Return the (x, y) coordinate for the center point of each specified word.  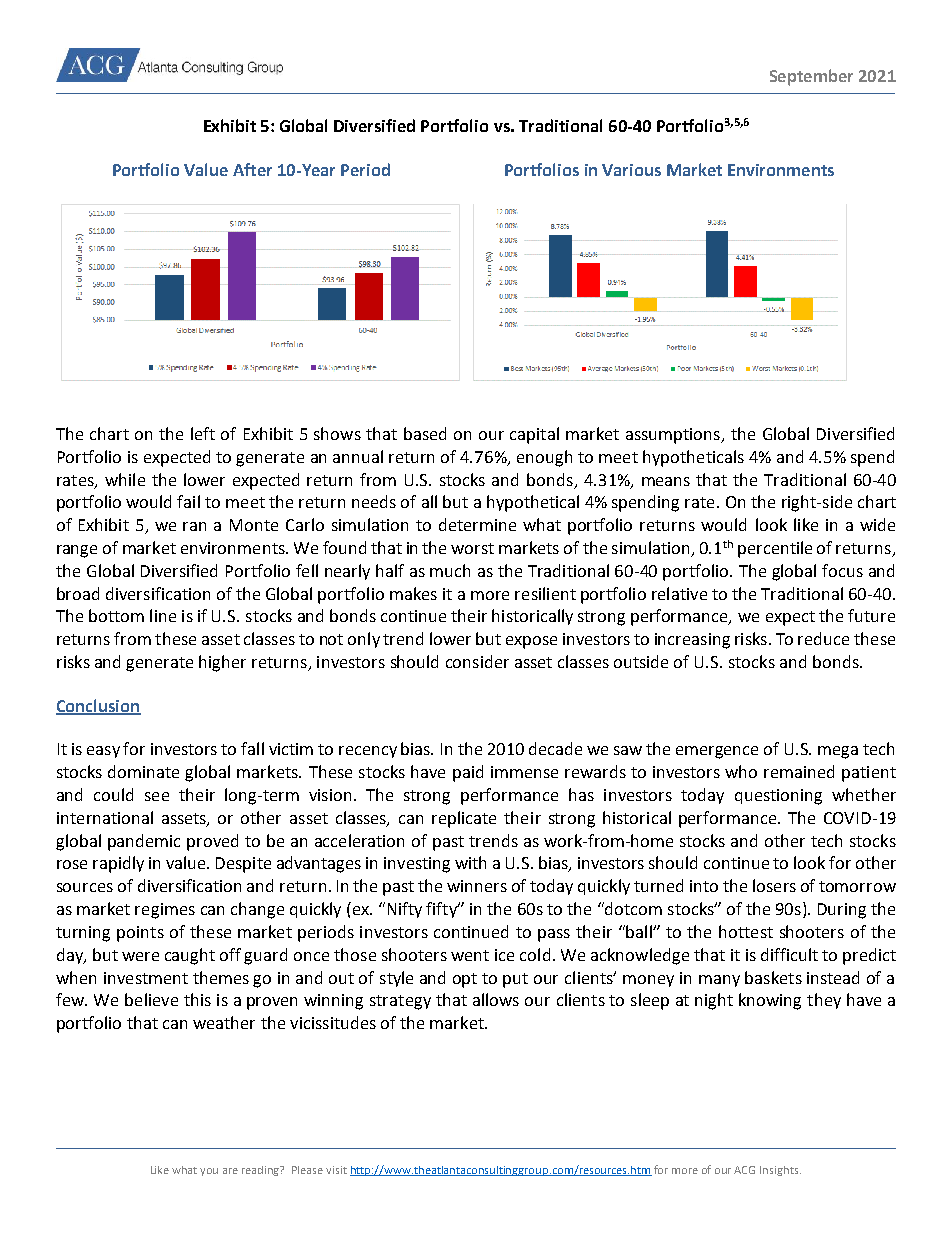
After (252, 169)
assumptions (674, 436)
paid (468, 773)
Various (631, 170)
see (157, 796)
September (811, 77)
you (209, 1172)
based (425, 433)
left (203, 433)
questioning (778, 797)
